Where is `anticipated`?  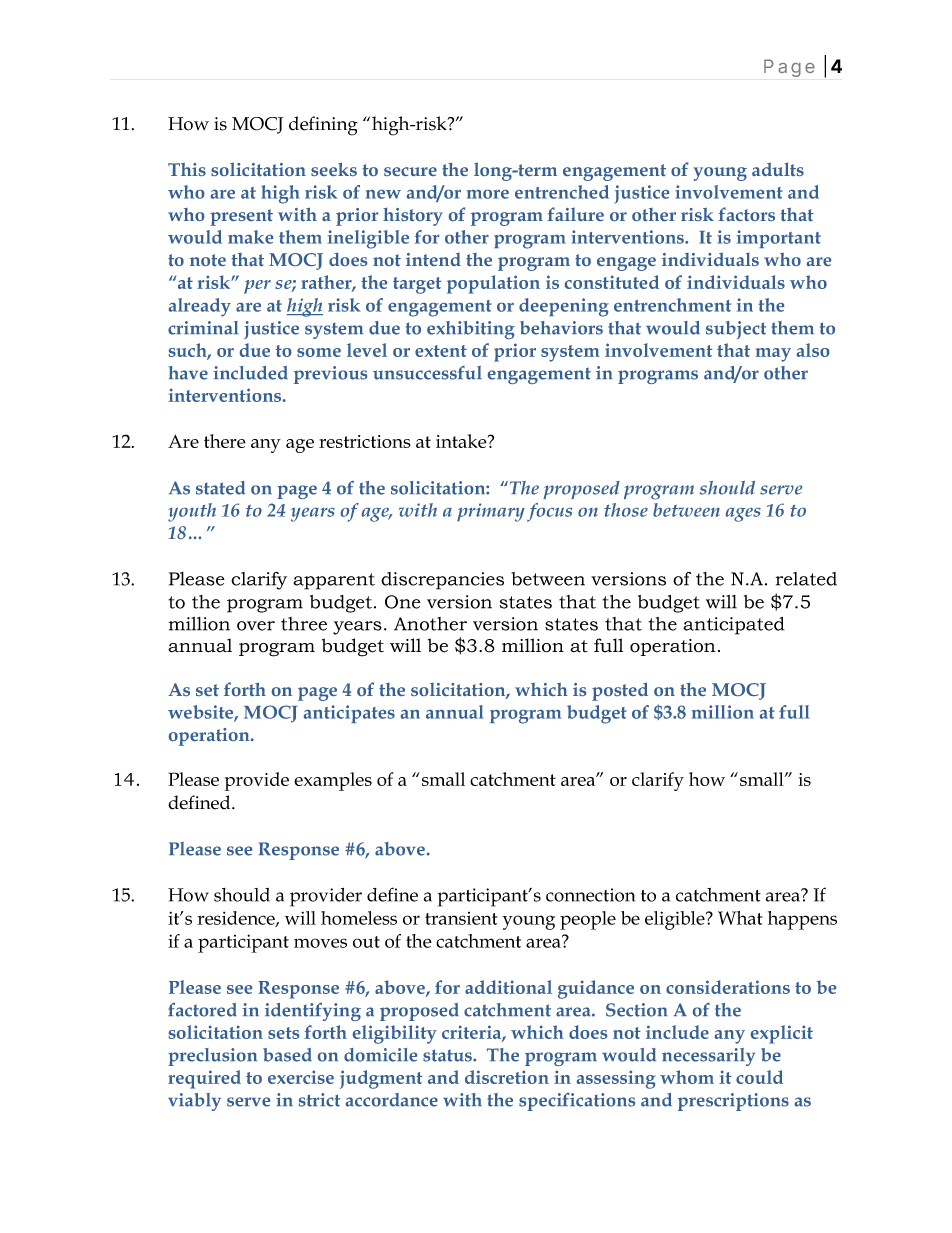
anticipated is located at coordinates (734, 626).
